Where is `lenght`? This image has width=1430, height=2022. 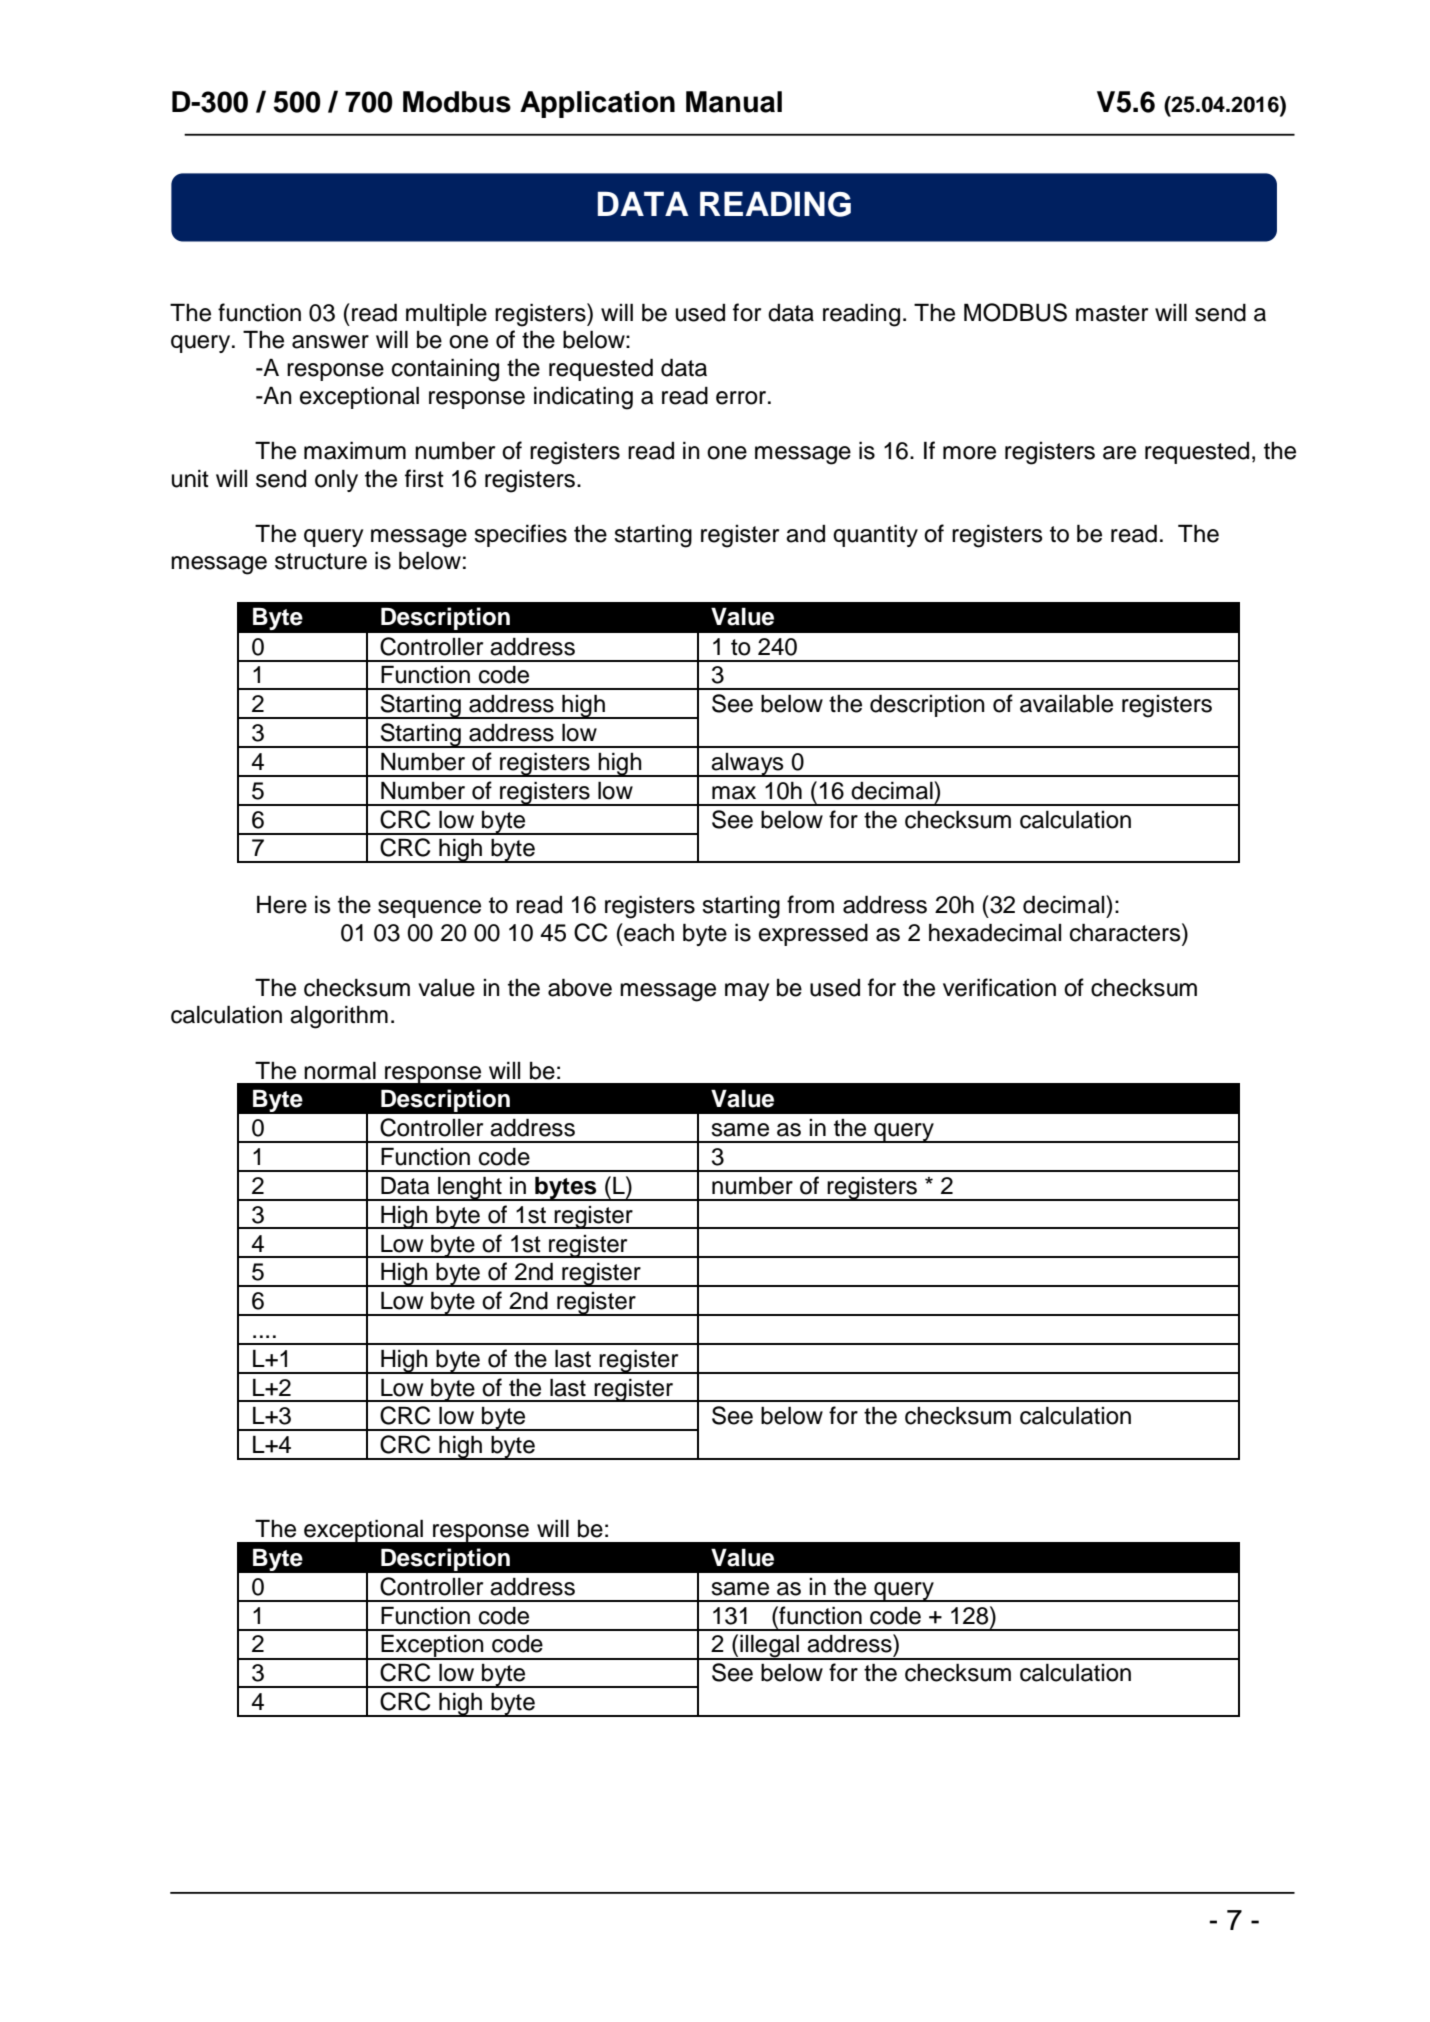
lenght is located at coordinates (470, 1188).
